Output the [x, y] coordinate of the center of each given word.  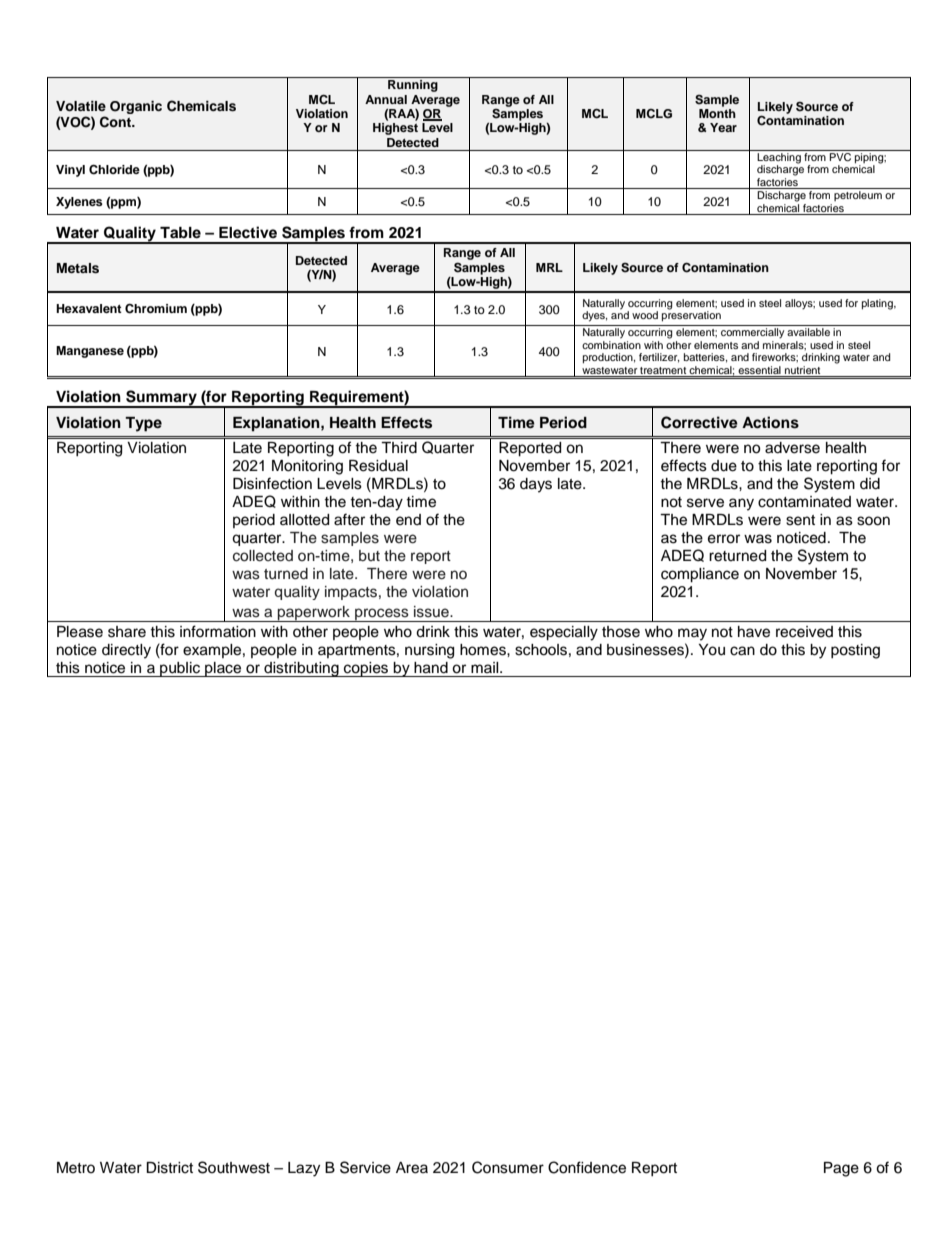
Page [841, 1169]
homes [484, 650]
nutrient [802, 370]
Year [723, 127]
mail [486, 667]
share [127, 632]
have [754, 632]
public [180, 669]
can [742, 651]
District [169, 1168]
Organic [136, 107]
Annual [386, 99]
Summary [161, 399]
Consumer [508, 1167]
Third [399, 448]
